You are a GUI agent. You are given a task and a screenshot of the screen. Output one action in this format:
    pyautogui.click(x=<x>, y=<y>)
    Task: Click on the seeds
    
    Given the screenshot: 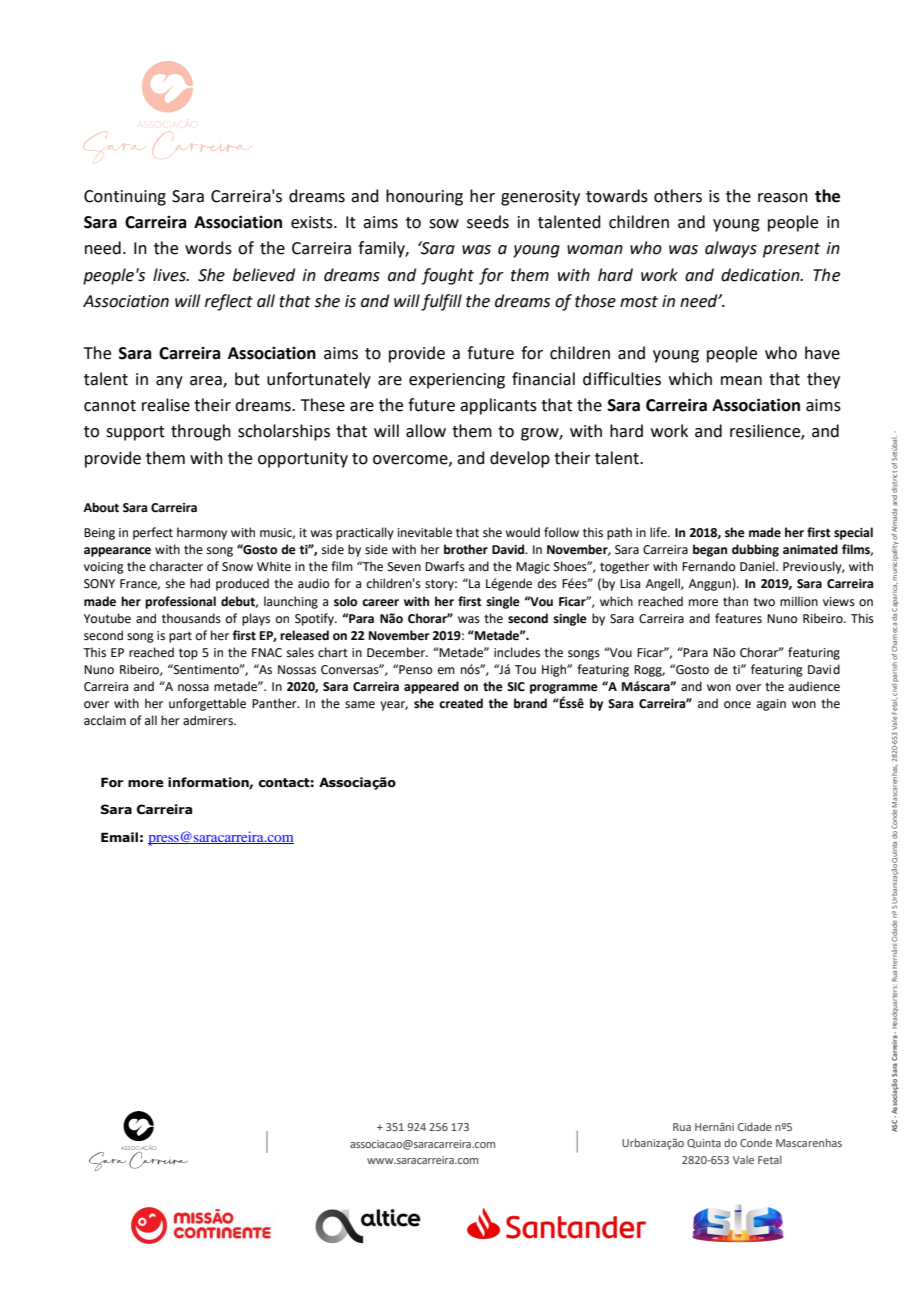 What is the action you would take?
    pyautogui.click(x=488, y=222)
